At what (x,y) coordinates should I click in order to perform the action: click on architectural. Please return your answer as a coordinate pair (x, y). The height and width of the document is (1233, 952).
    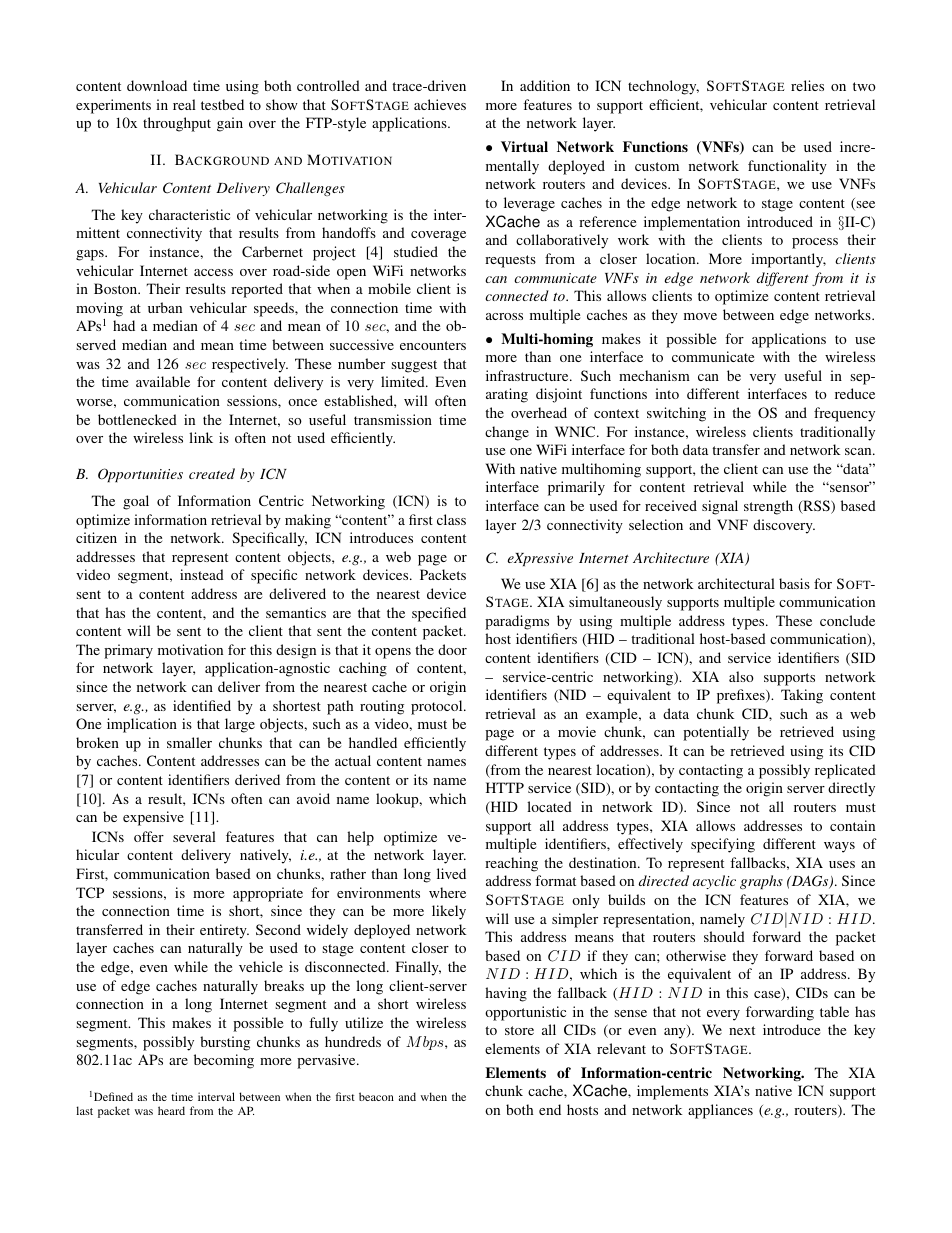
    Looking at the image, I should click on (736, 583).
